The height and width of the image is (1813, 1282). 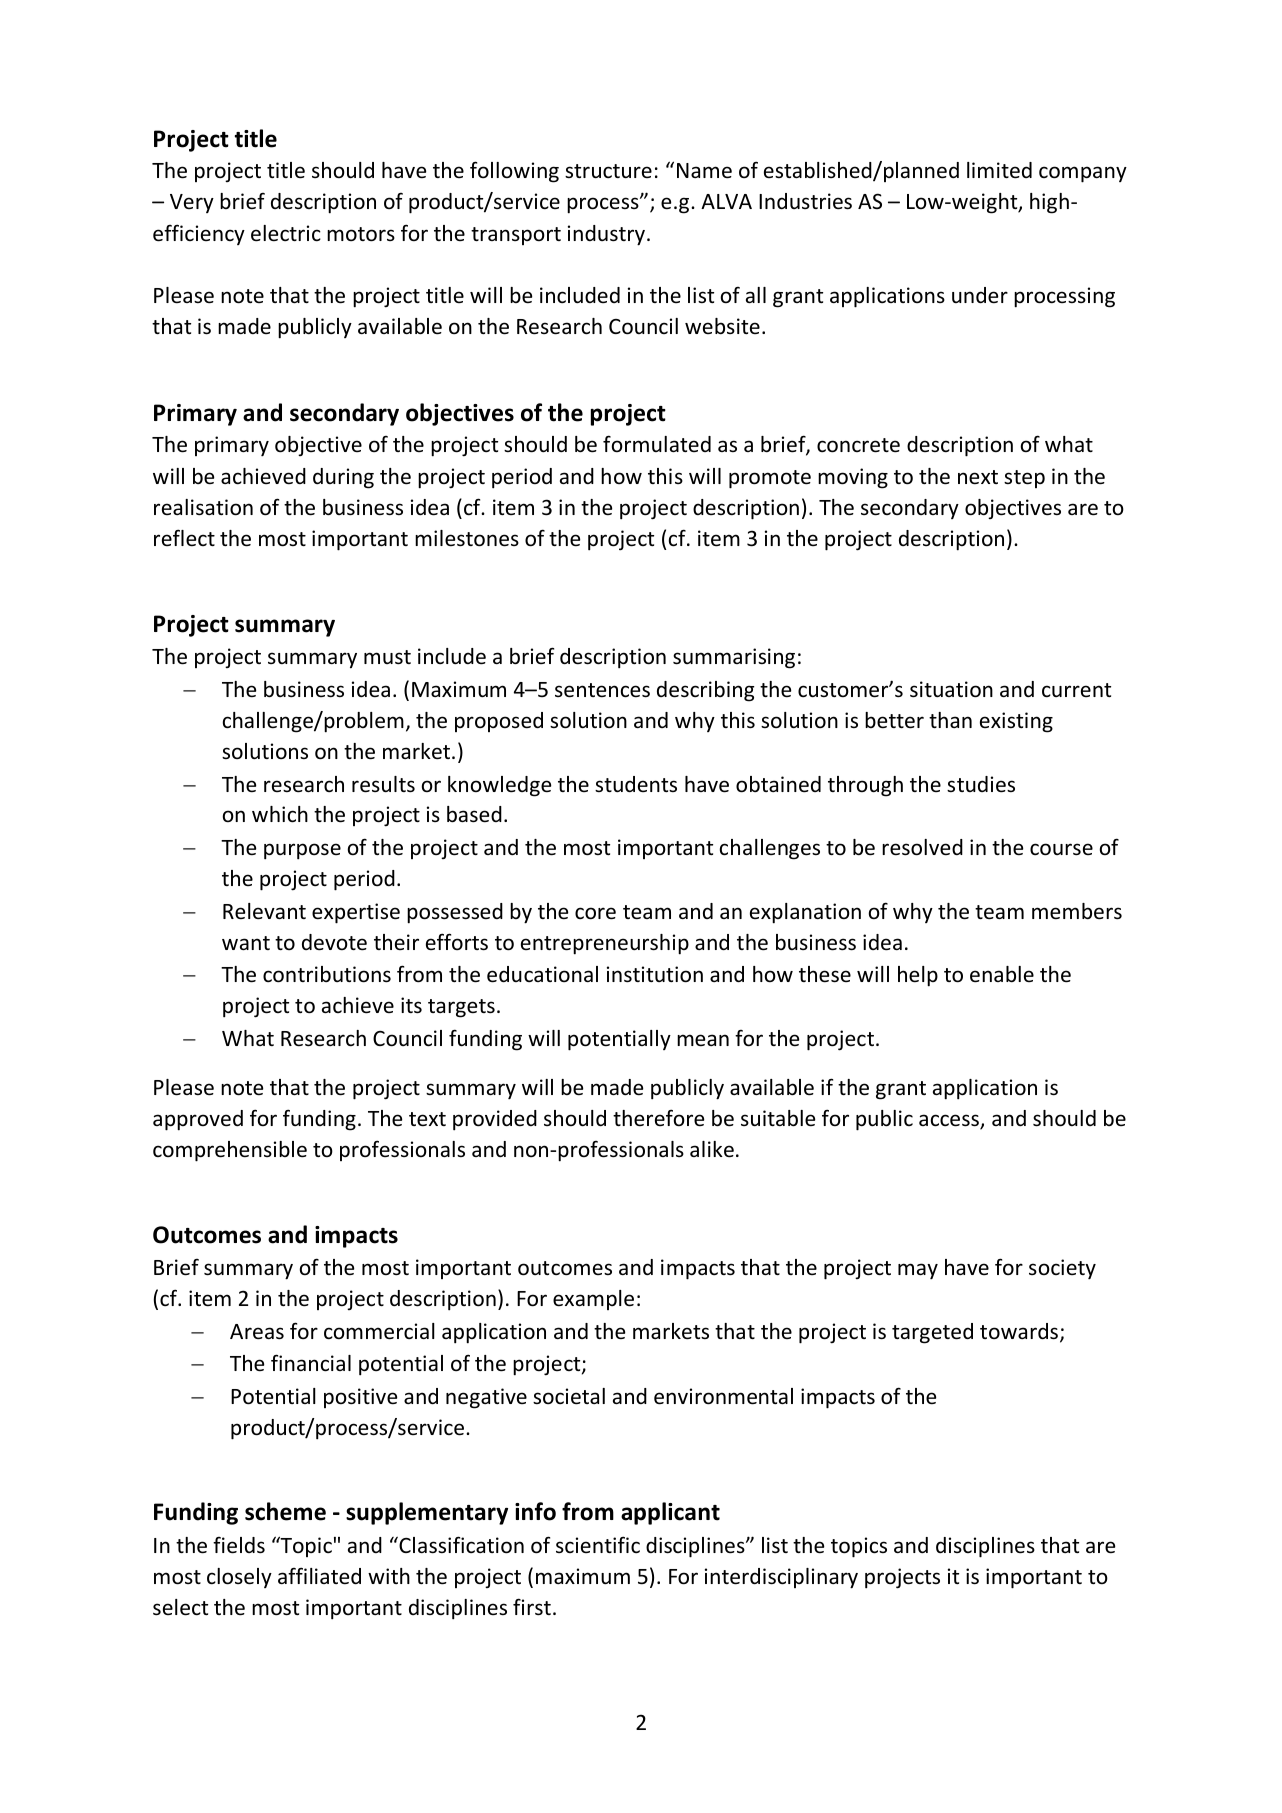 I want to click on scientific, so click(x=598, y=1544).
